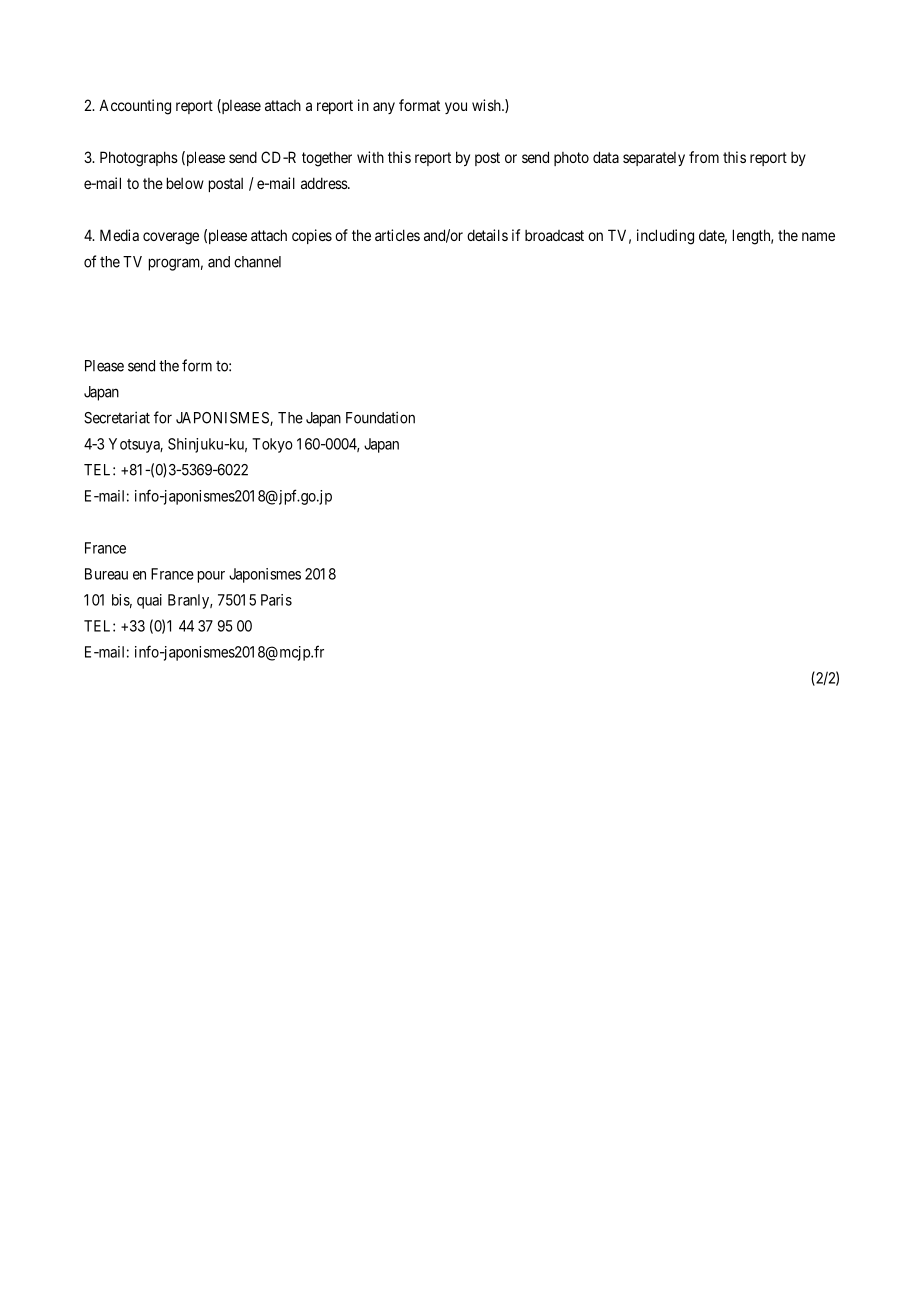  What do you see at coordinates (211, 577) in the screenshot?
I see `pour` at bounding box center [211, 577].
